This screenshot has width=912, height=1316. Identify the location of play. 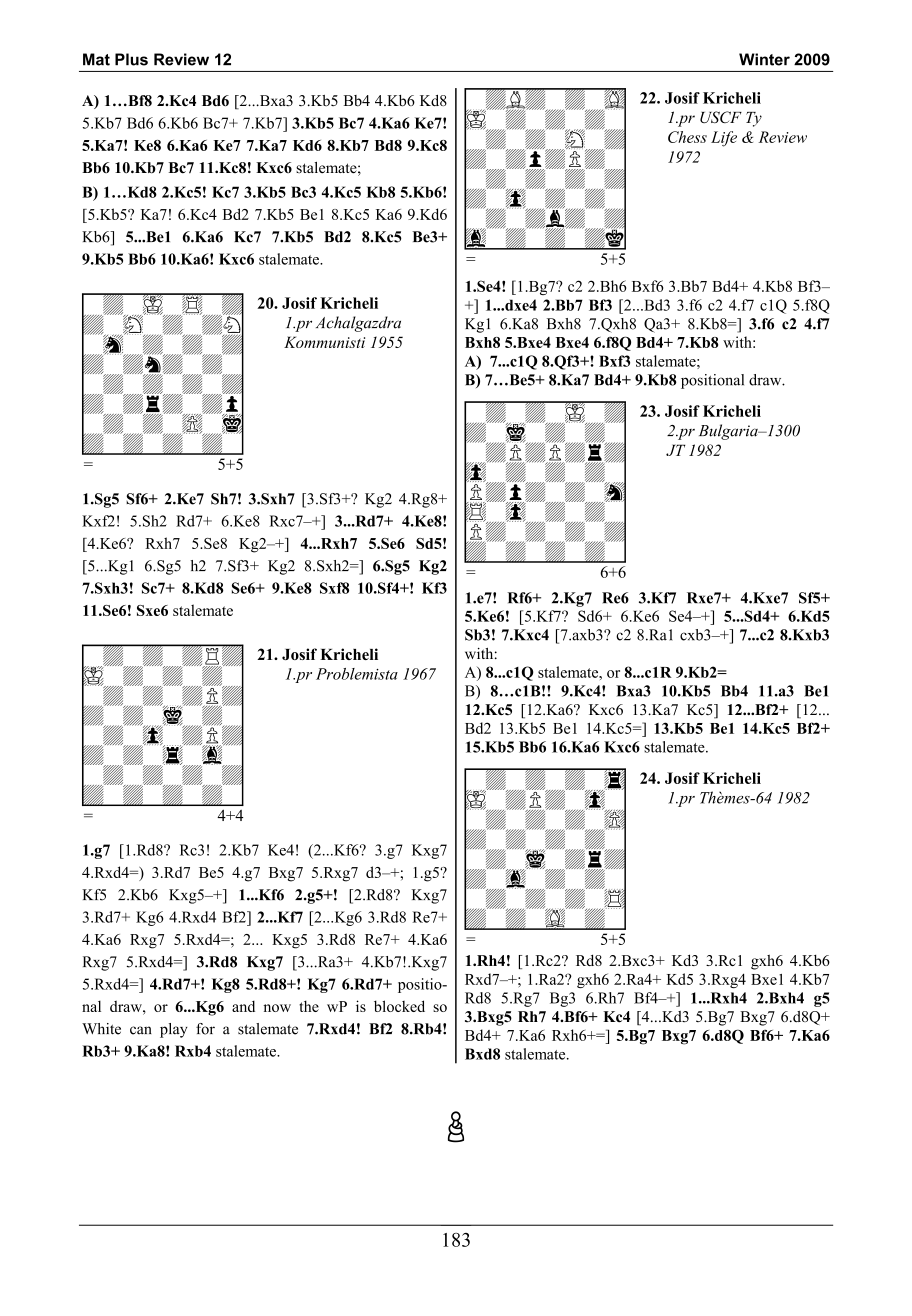
(174, 1030).
